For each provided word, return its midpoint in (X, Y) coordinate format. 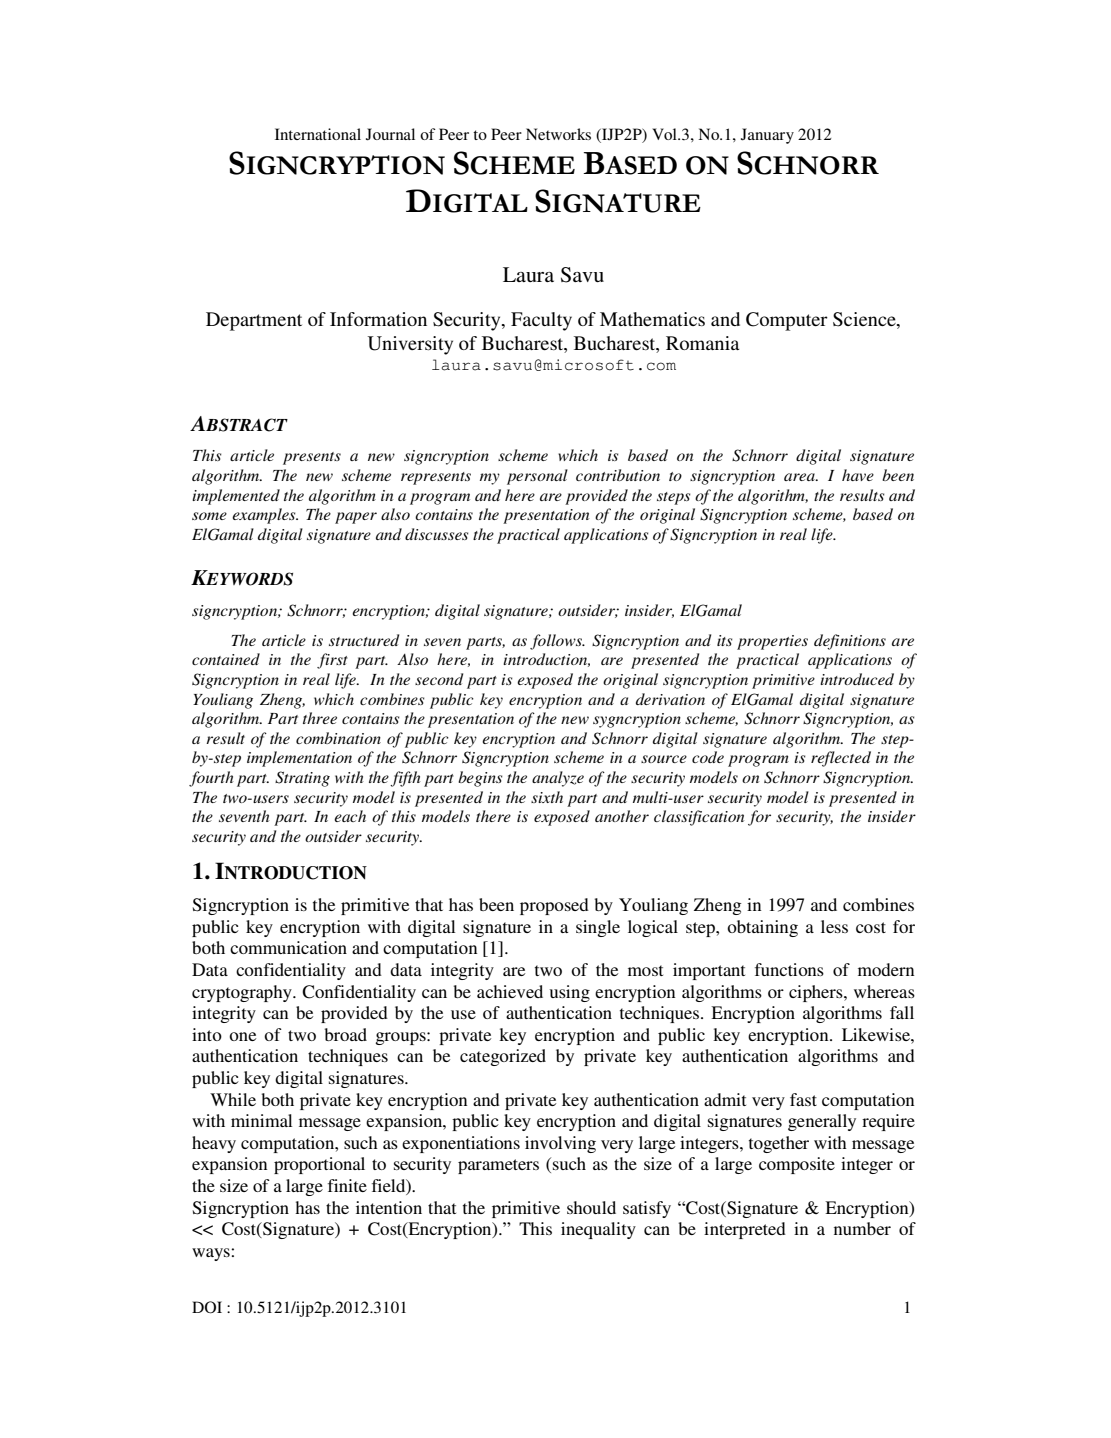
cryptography (243, 993)
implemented (236, 497)
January (767, 136)
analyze (558, 779)
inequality (598, 1230)
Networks (558, 134)
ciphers (817, 993)
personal (537, 477)
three (320, 718)
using (570, 993)
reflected (841, 759)
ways (212, 1254)
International (318, 134)
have (858, 475)
